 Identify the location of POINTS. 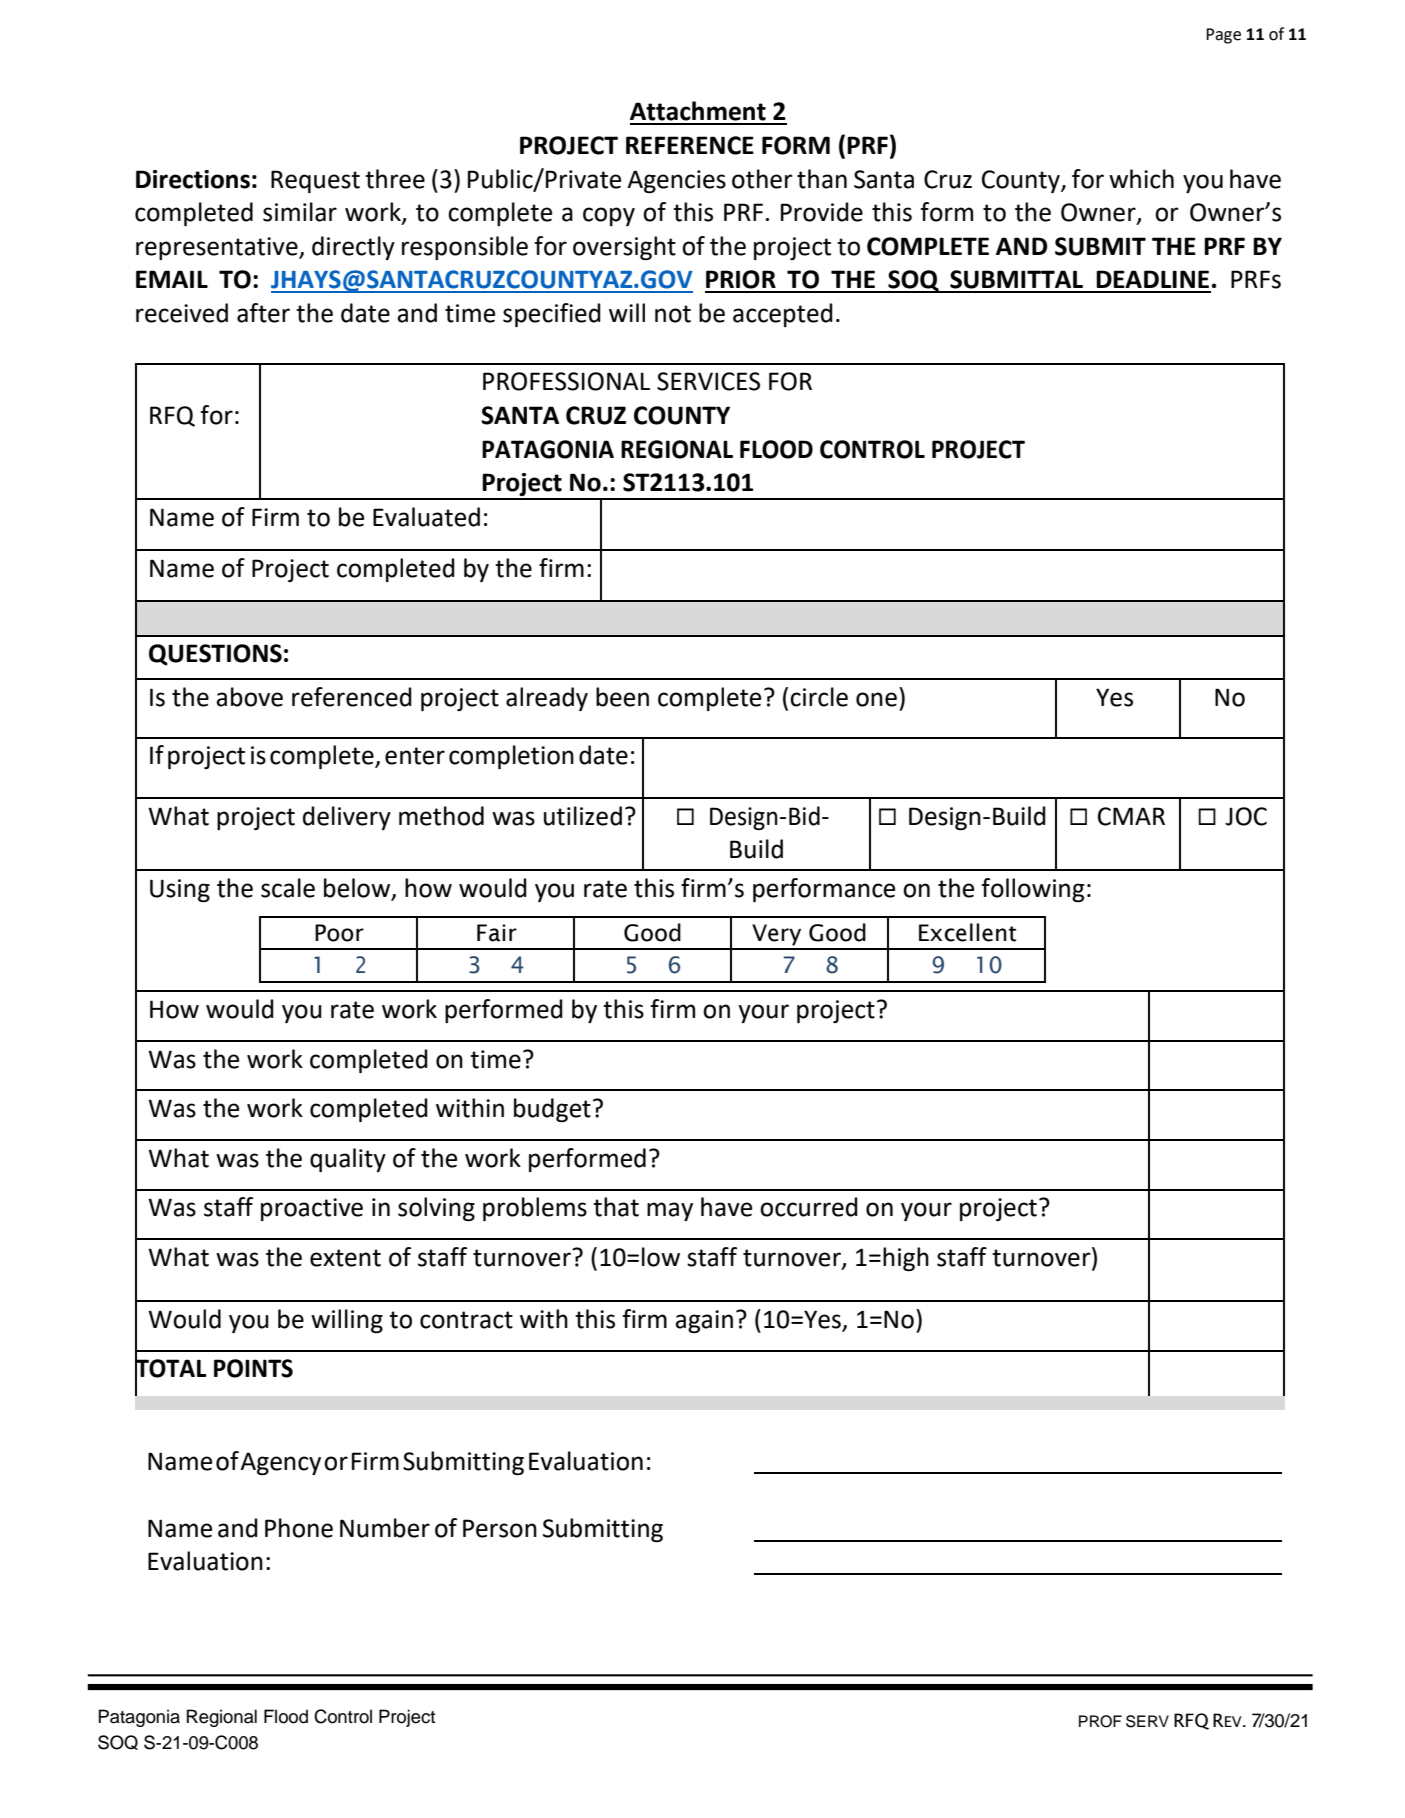
(253, 1368).
